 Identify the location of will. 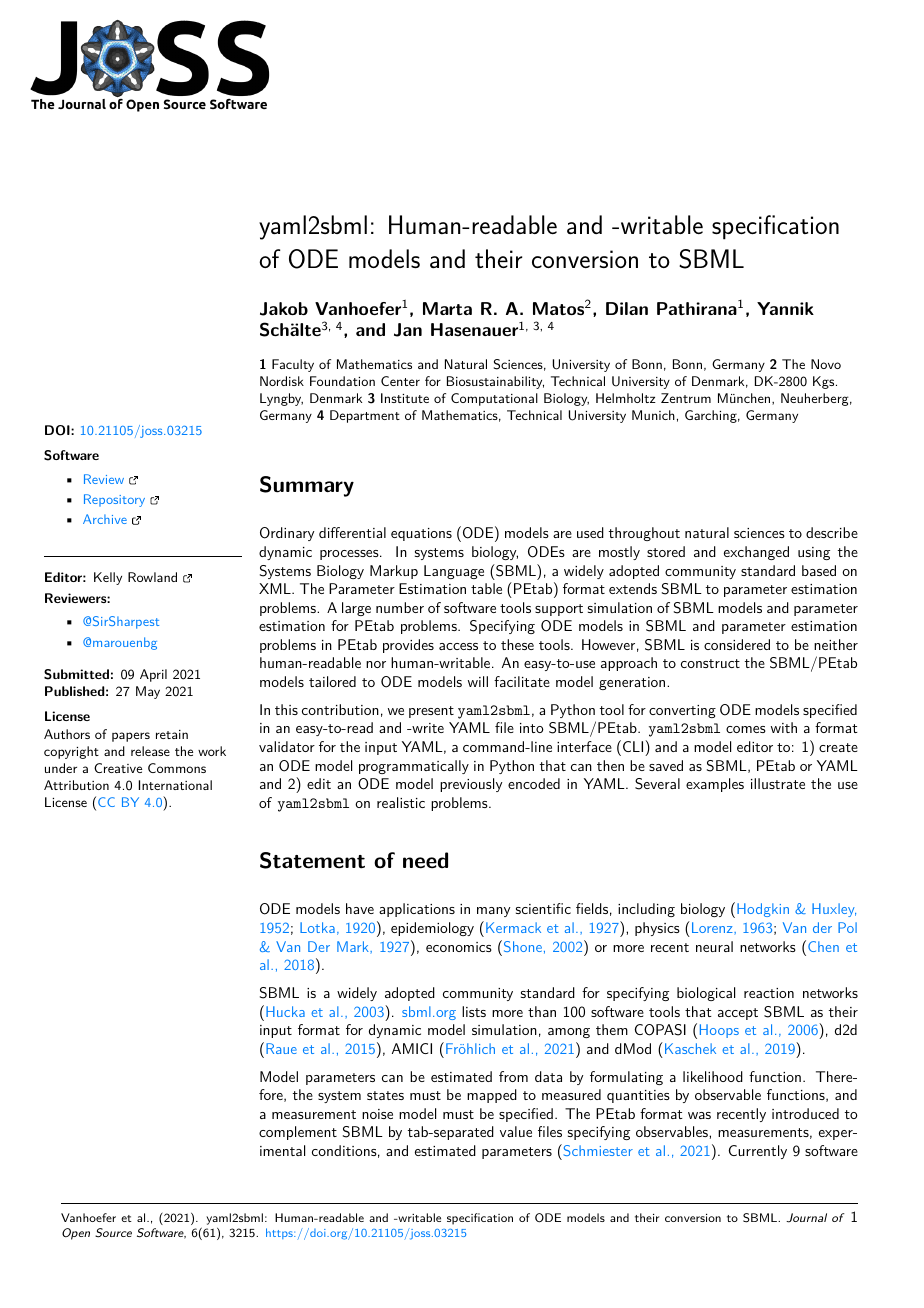
(478, 681).
